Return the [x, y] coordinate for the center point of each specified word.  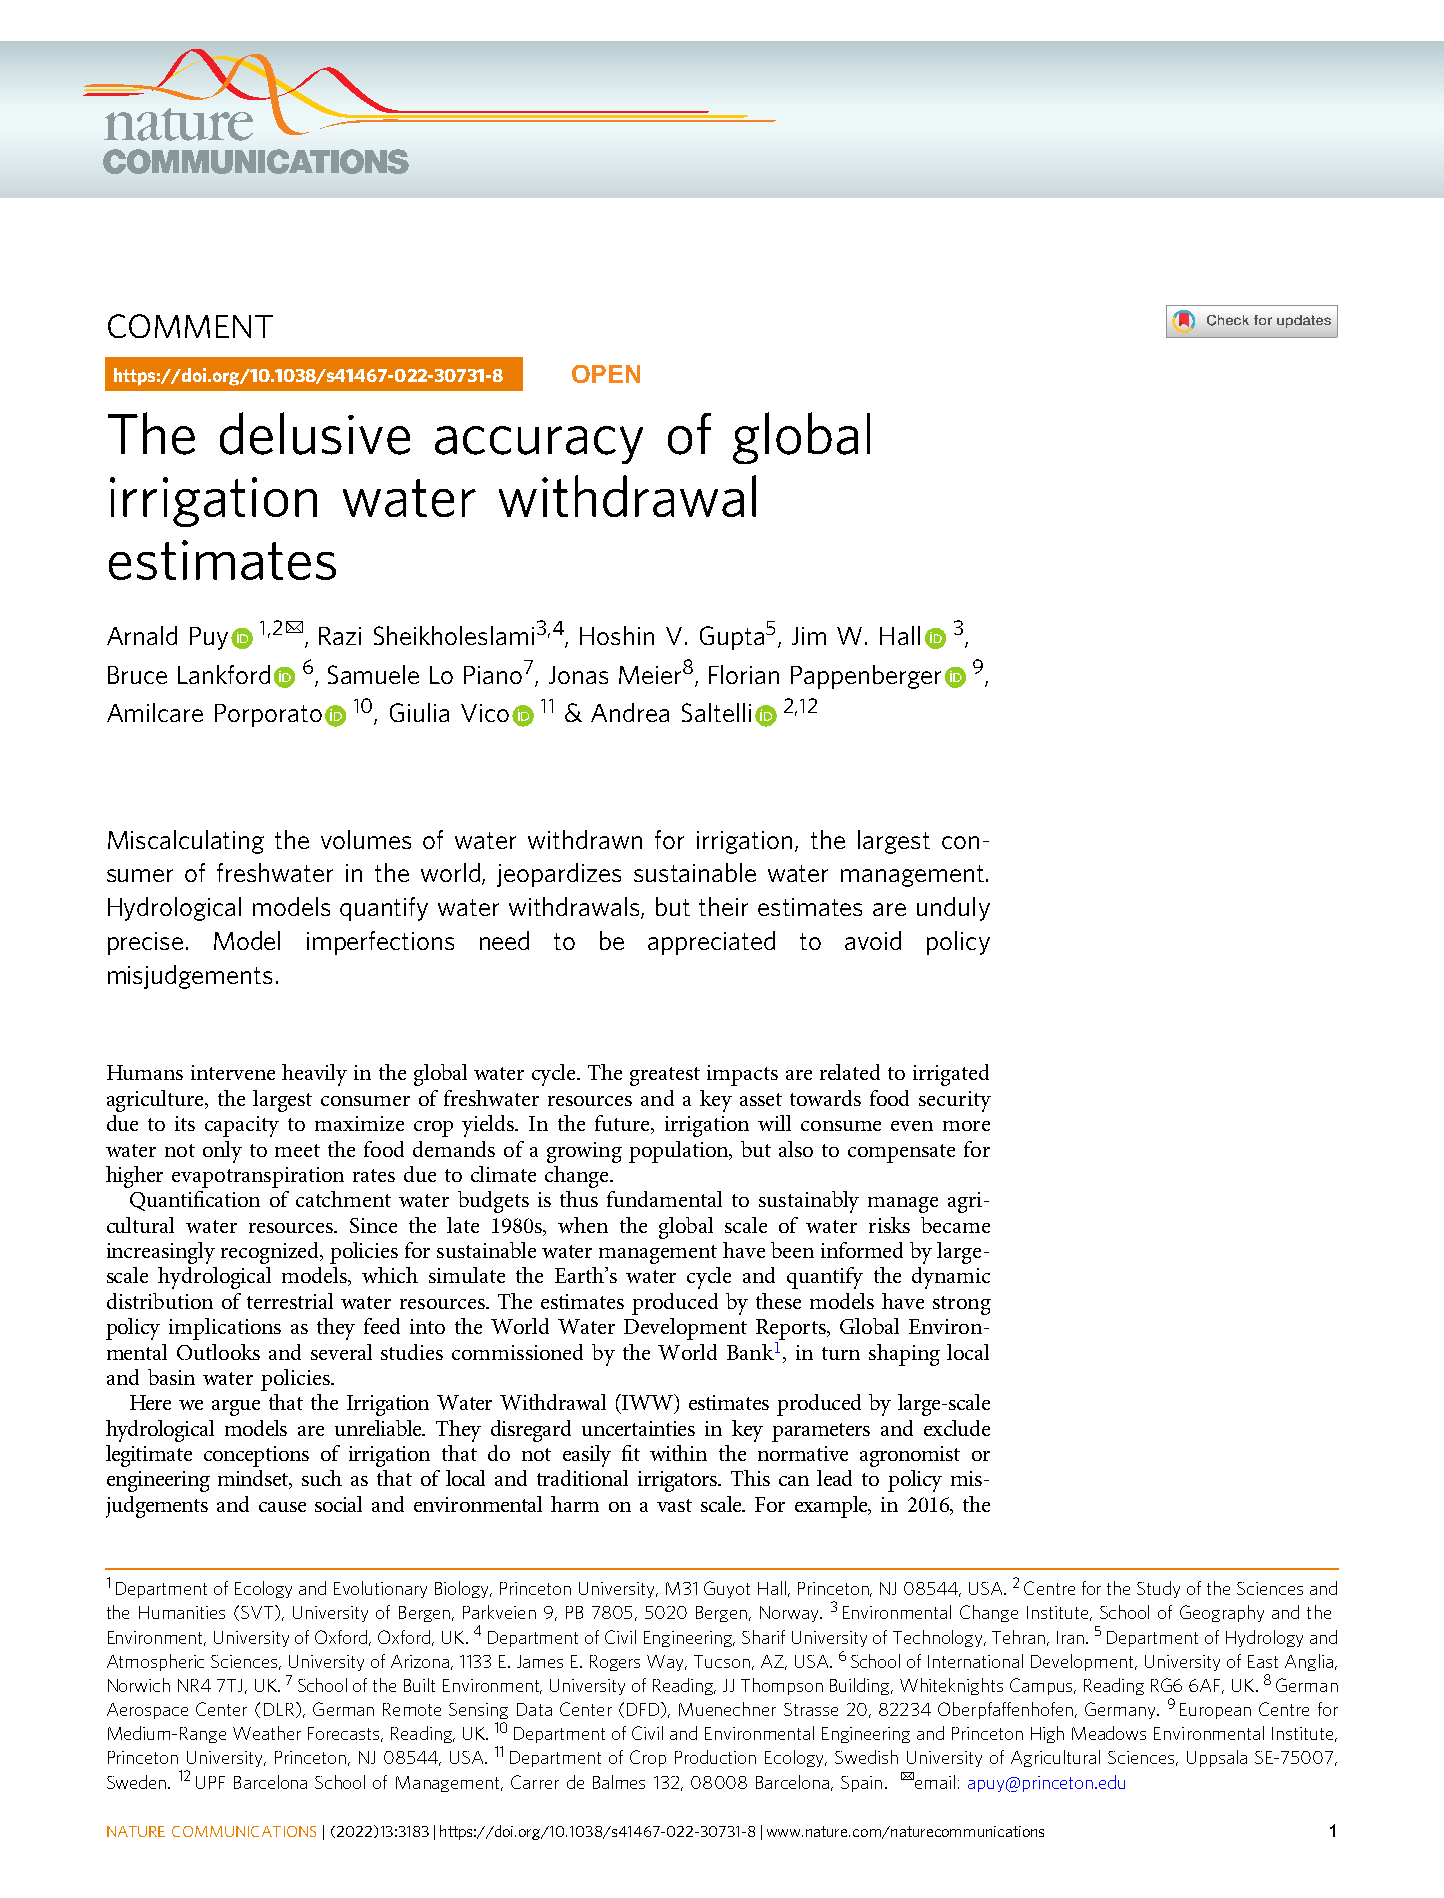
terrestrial [290, 1301]
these [778, 1301]
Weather [267, 1733]
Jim [809, 636]
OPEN [606, 374]
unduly [953, 909]
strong [962, 1305]
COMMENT [190, 326]
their [723, 906]
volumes [366, 839]
